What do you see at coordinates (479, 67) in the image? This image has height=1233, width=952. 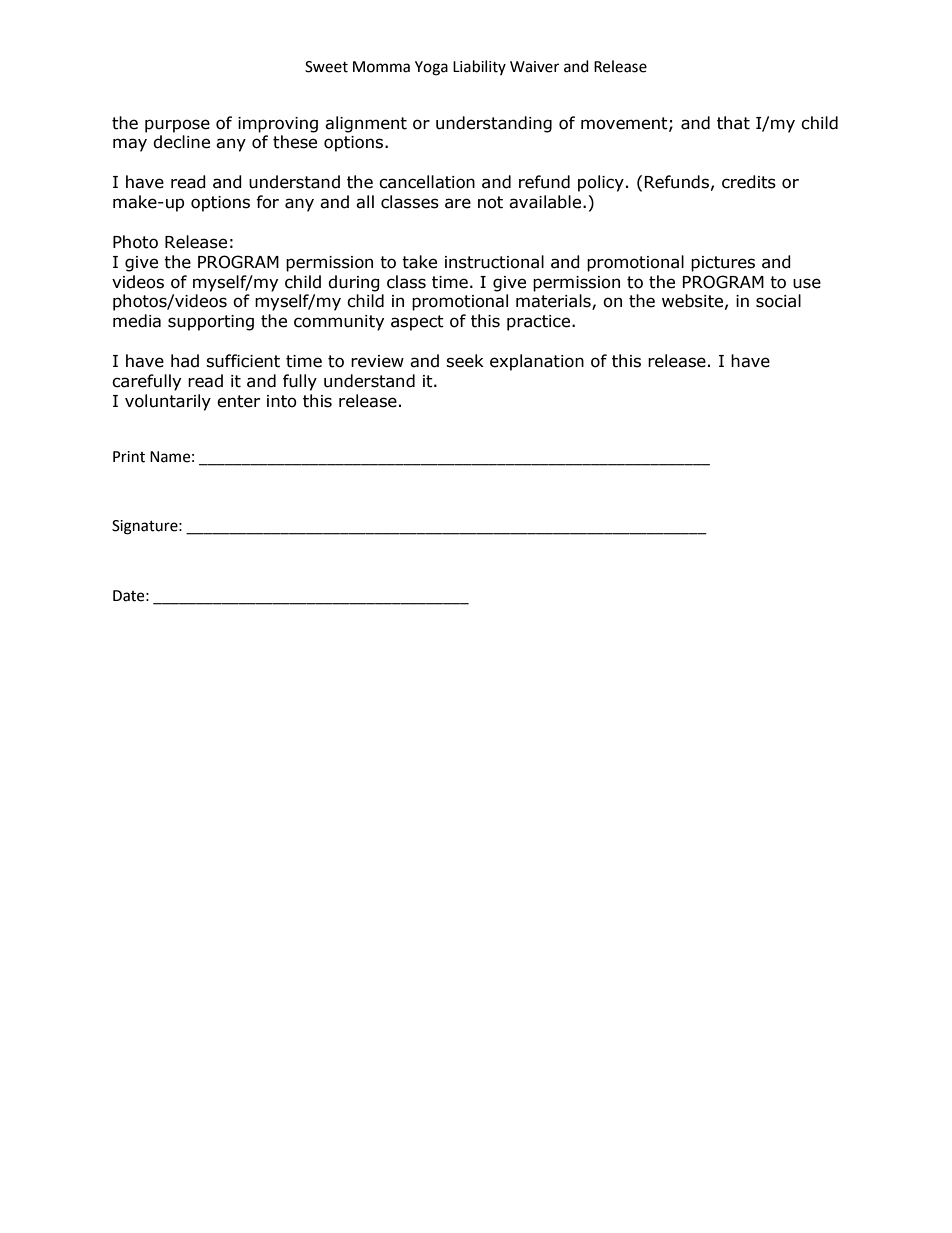 I see `Liability` at bounding box center [479, 67].
